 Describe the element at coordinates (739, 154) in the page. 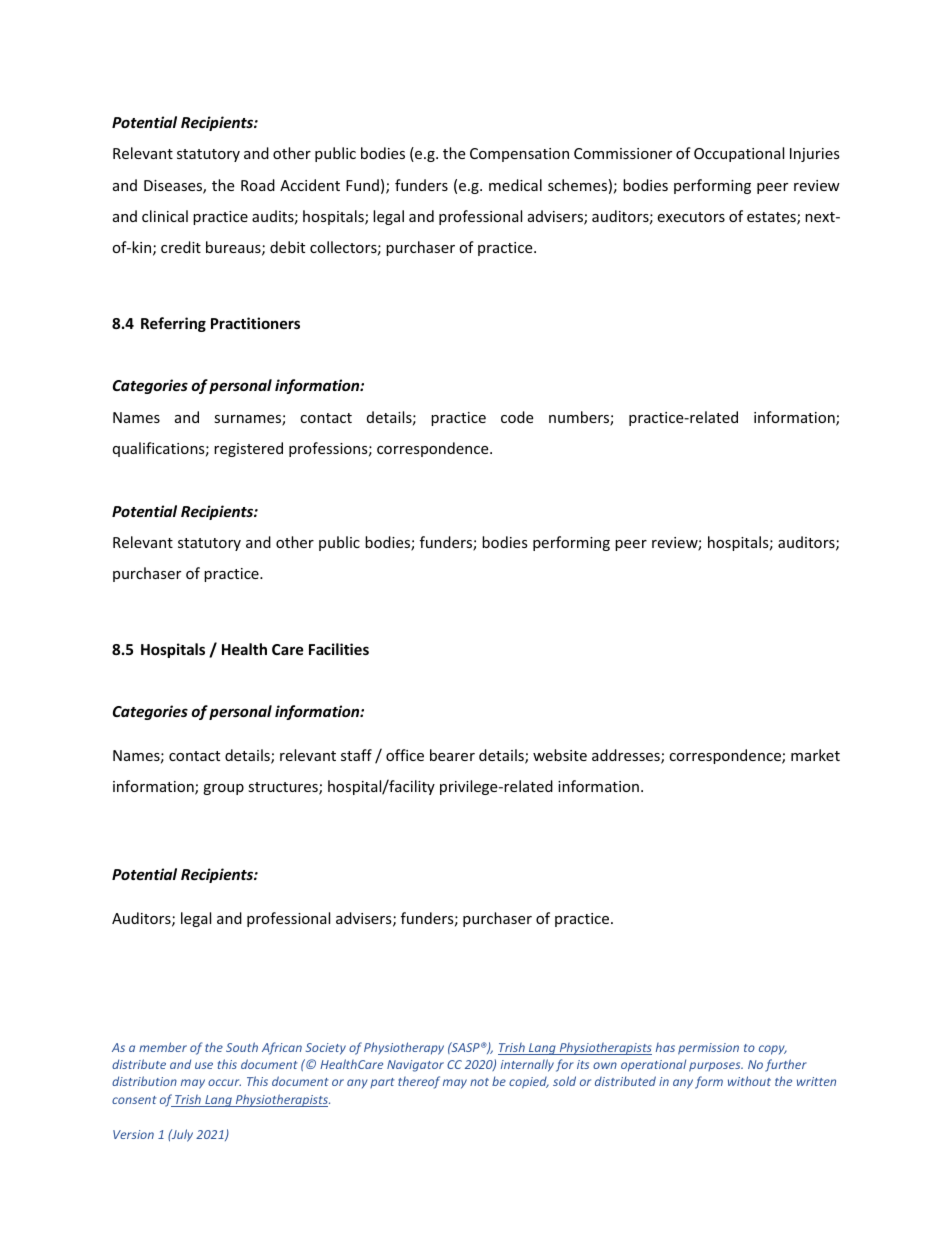

I see `Occupational` at that location.
